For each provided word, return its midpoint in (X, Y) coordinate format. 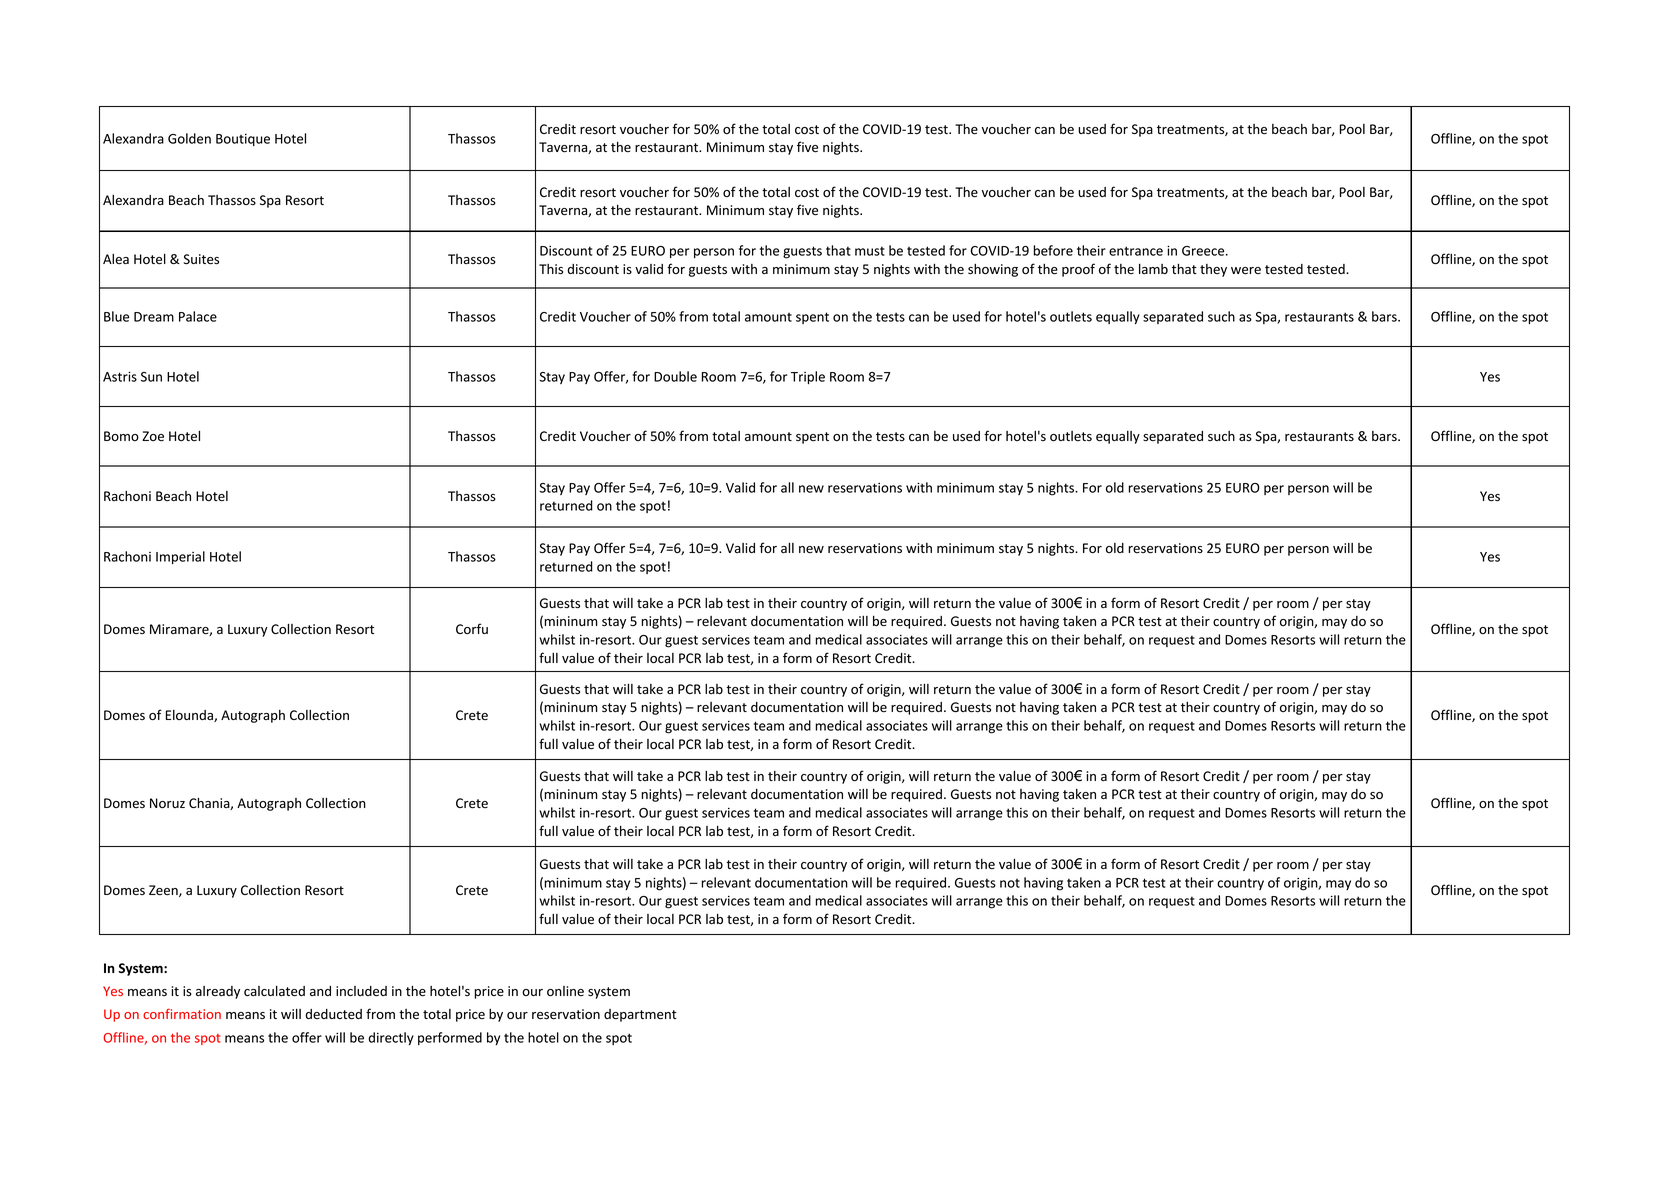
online (565, 991)
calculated (274, 991)
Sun (151, 377)
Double (675, 376)
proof (1078, 270)
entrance (1136, 251)
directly (391, 1038)
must (870, 251)
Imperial (180, 557)
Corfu (472, 628)
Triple (808, 377)
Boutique (243, 140)
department (640, 1015)
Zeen (164, 891)
